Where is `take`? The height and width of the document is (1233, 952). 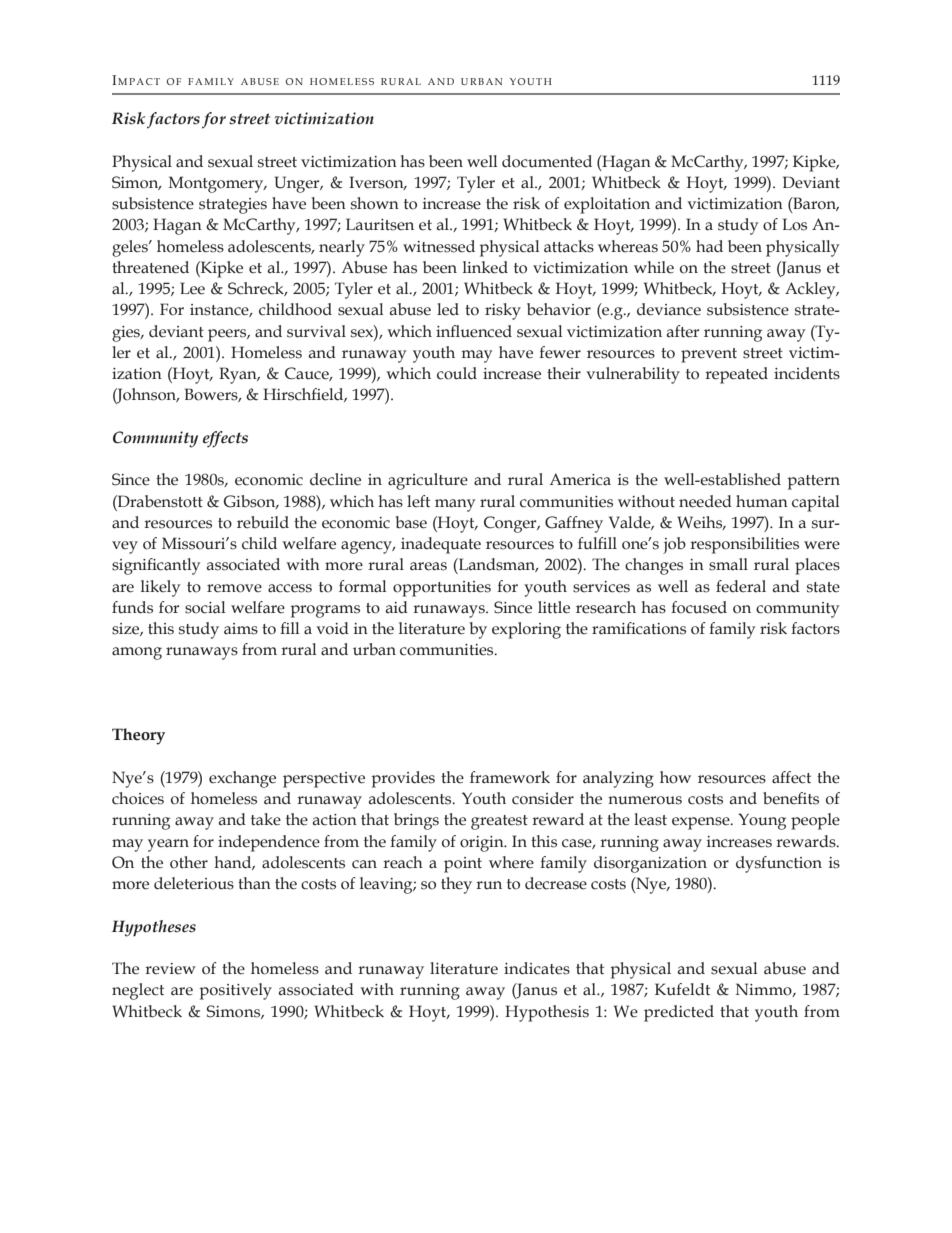 take is located at coordinates (266, 819).
